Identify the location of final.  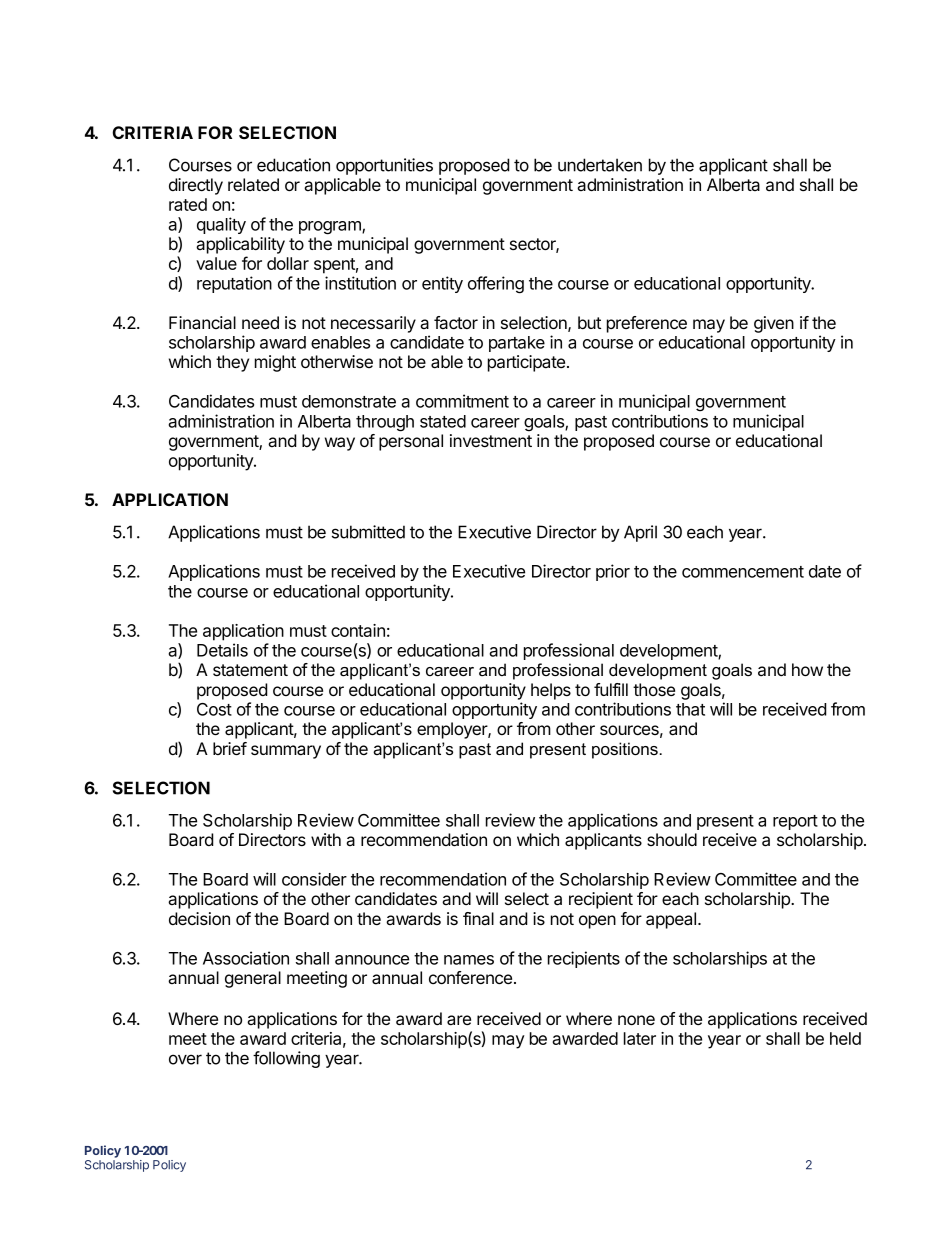
(478, 918).
